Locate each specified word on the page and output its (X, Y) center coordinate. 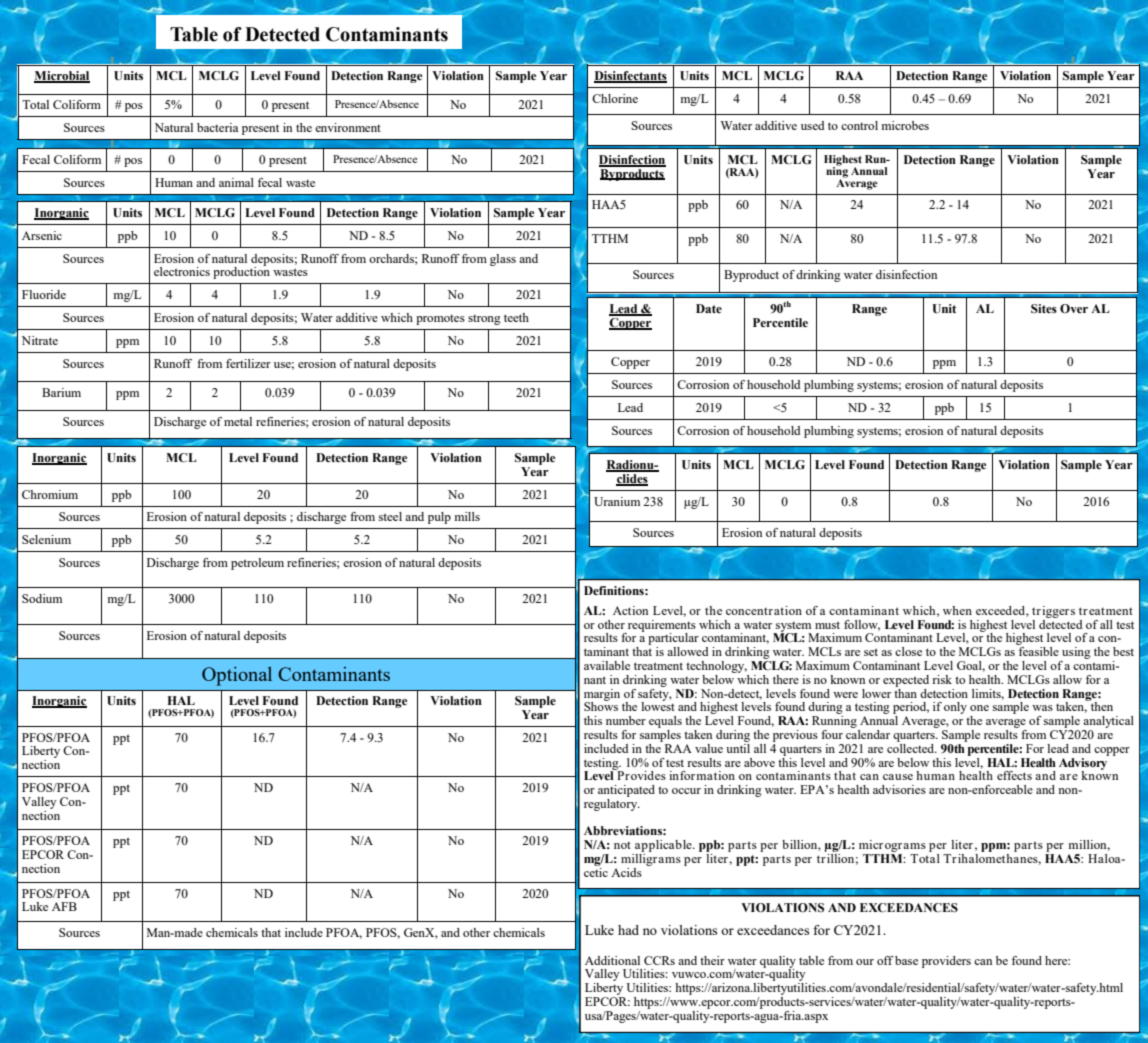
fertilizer (248, 363)
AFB (64, 906)
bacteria (217, 127)
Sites (1044, 309)
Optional (237, 676)
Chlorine (615, 98)
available (607, 665)
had (628, 930)
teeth (516, 317)
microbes (905, 125)
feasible (1039, 651)
